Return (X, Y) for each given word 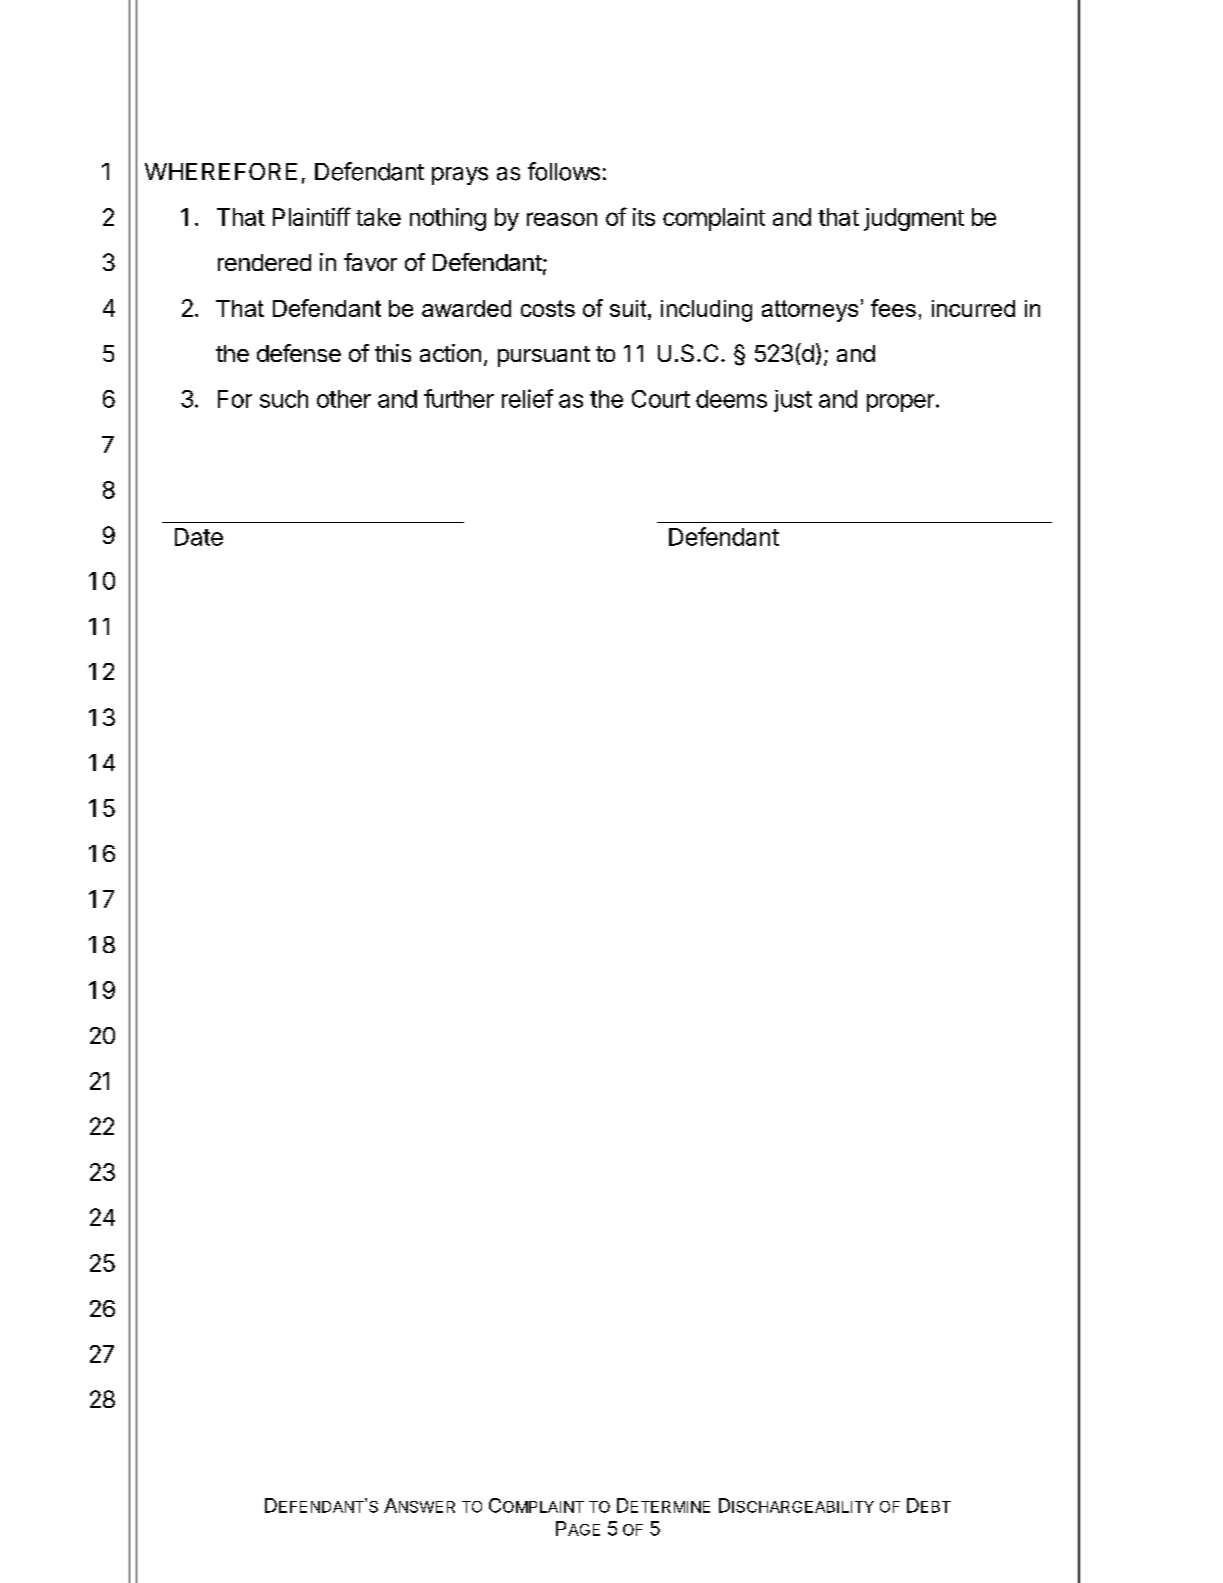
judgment (914, 219)
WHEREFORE (221, 171)
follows (564, 171)
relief (527, 398)
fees (893, 308)
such (284, 399)
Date (199, 537)
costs (548, 308)
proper (900, 403)
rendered (264, 262)
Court (661, 399)
